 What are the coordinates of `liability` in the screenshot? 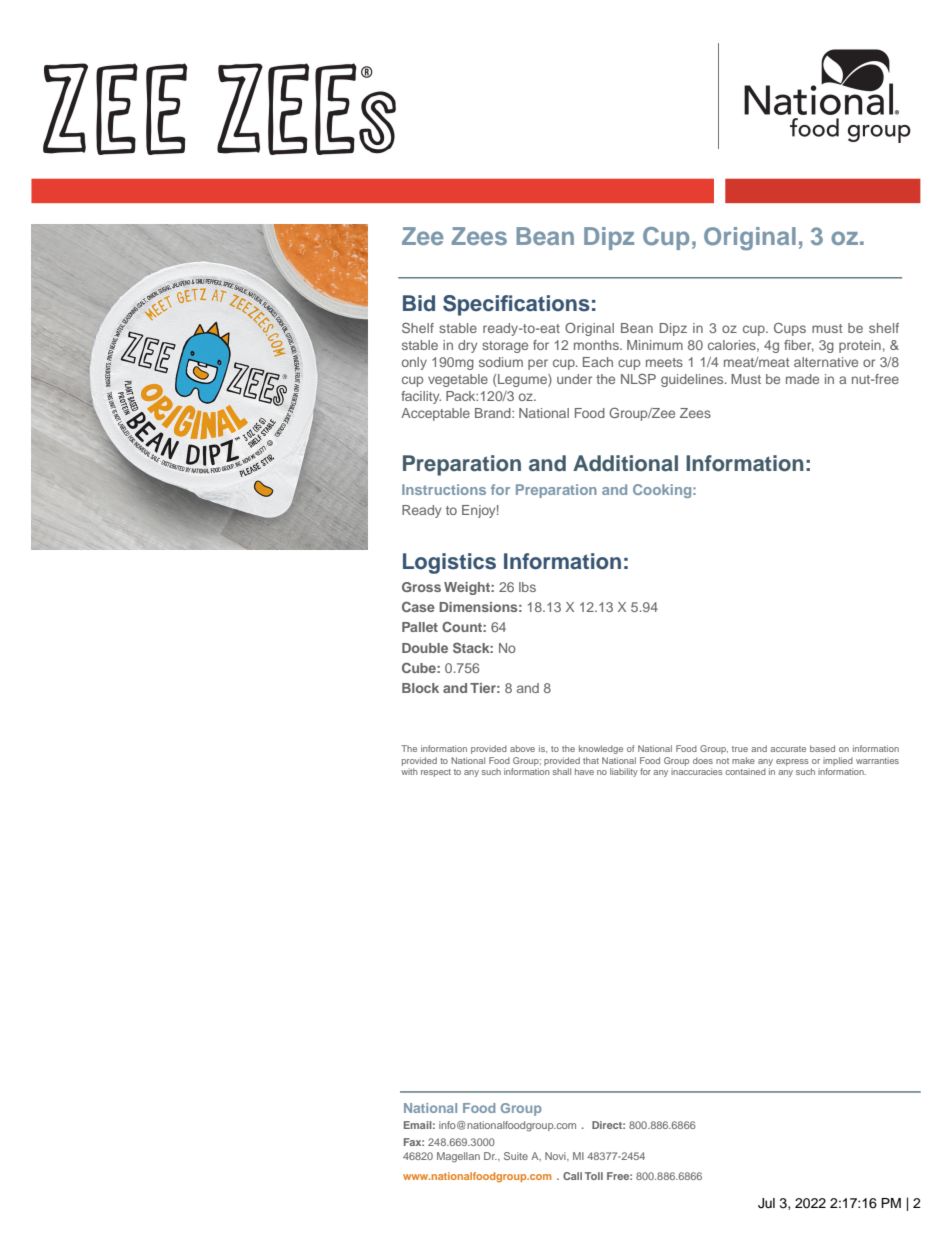 It's located at (624, 772).
